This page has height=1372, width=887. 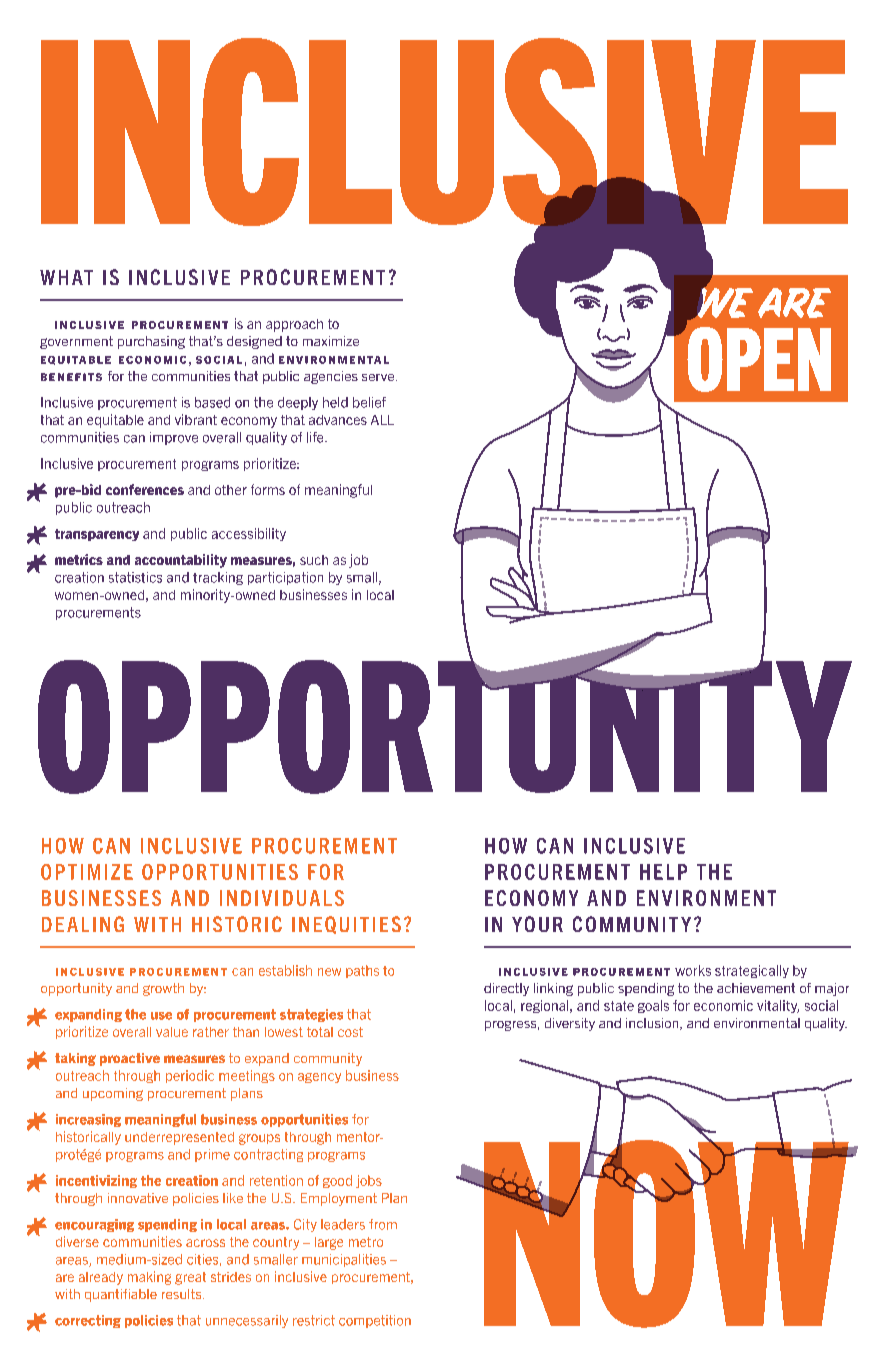 What do you see at coordinates (379, 377) in the page?
I see `serve` at bounding box center [379, 377].
